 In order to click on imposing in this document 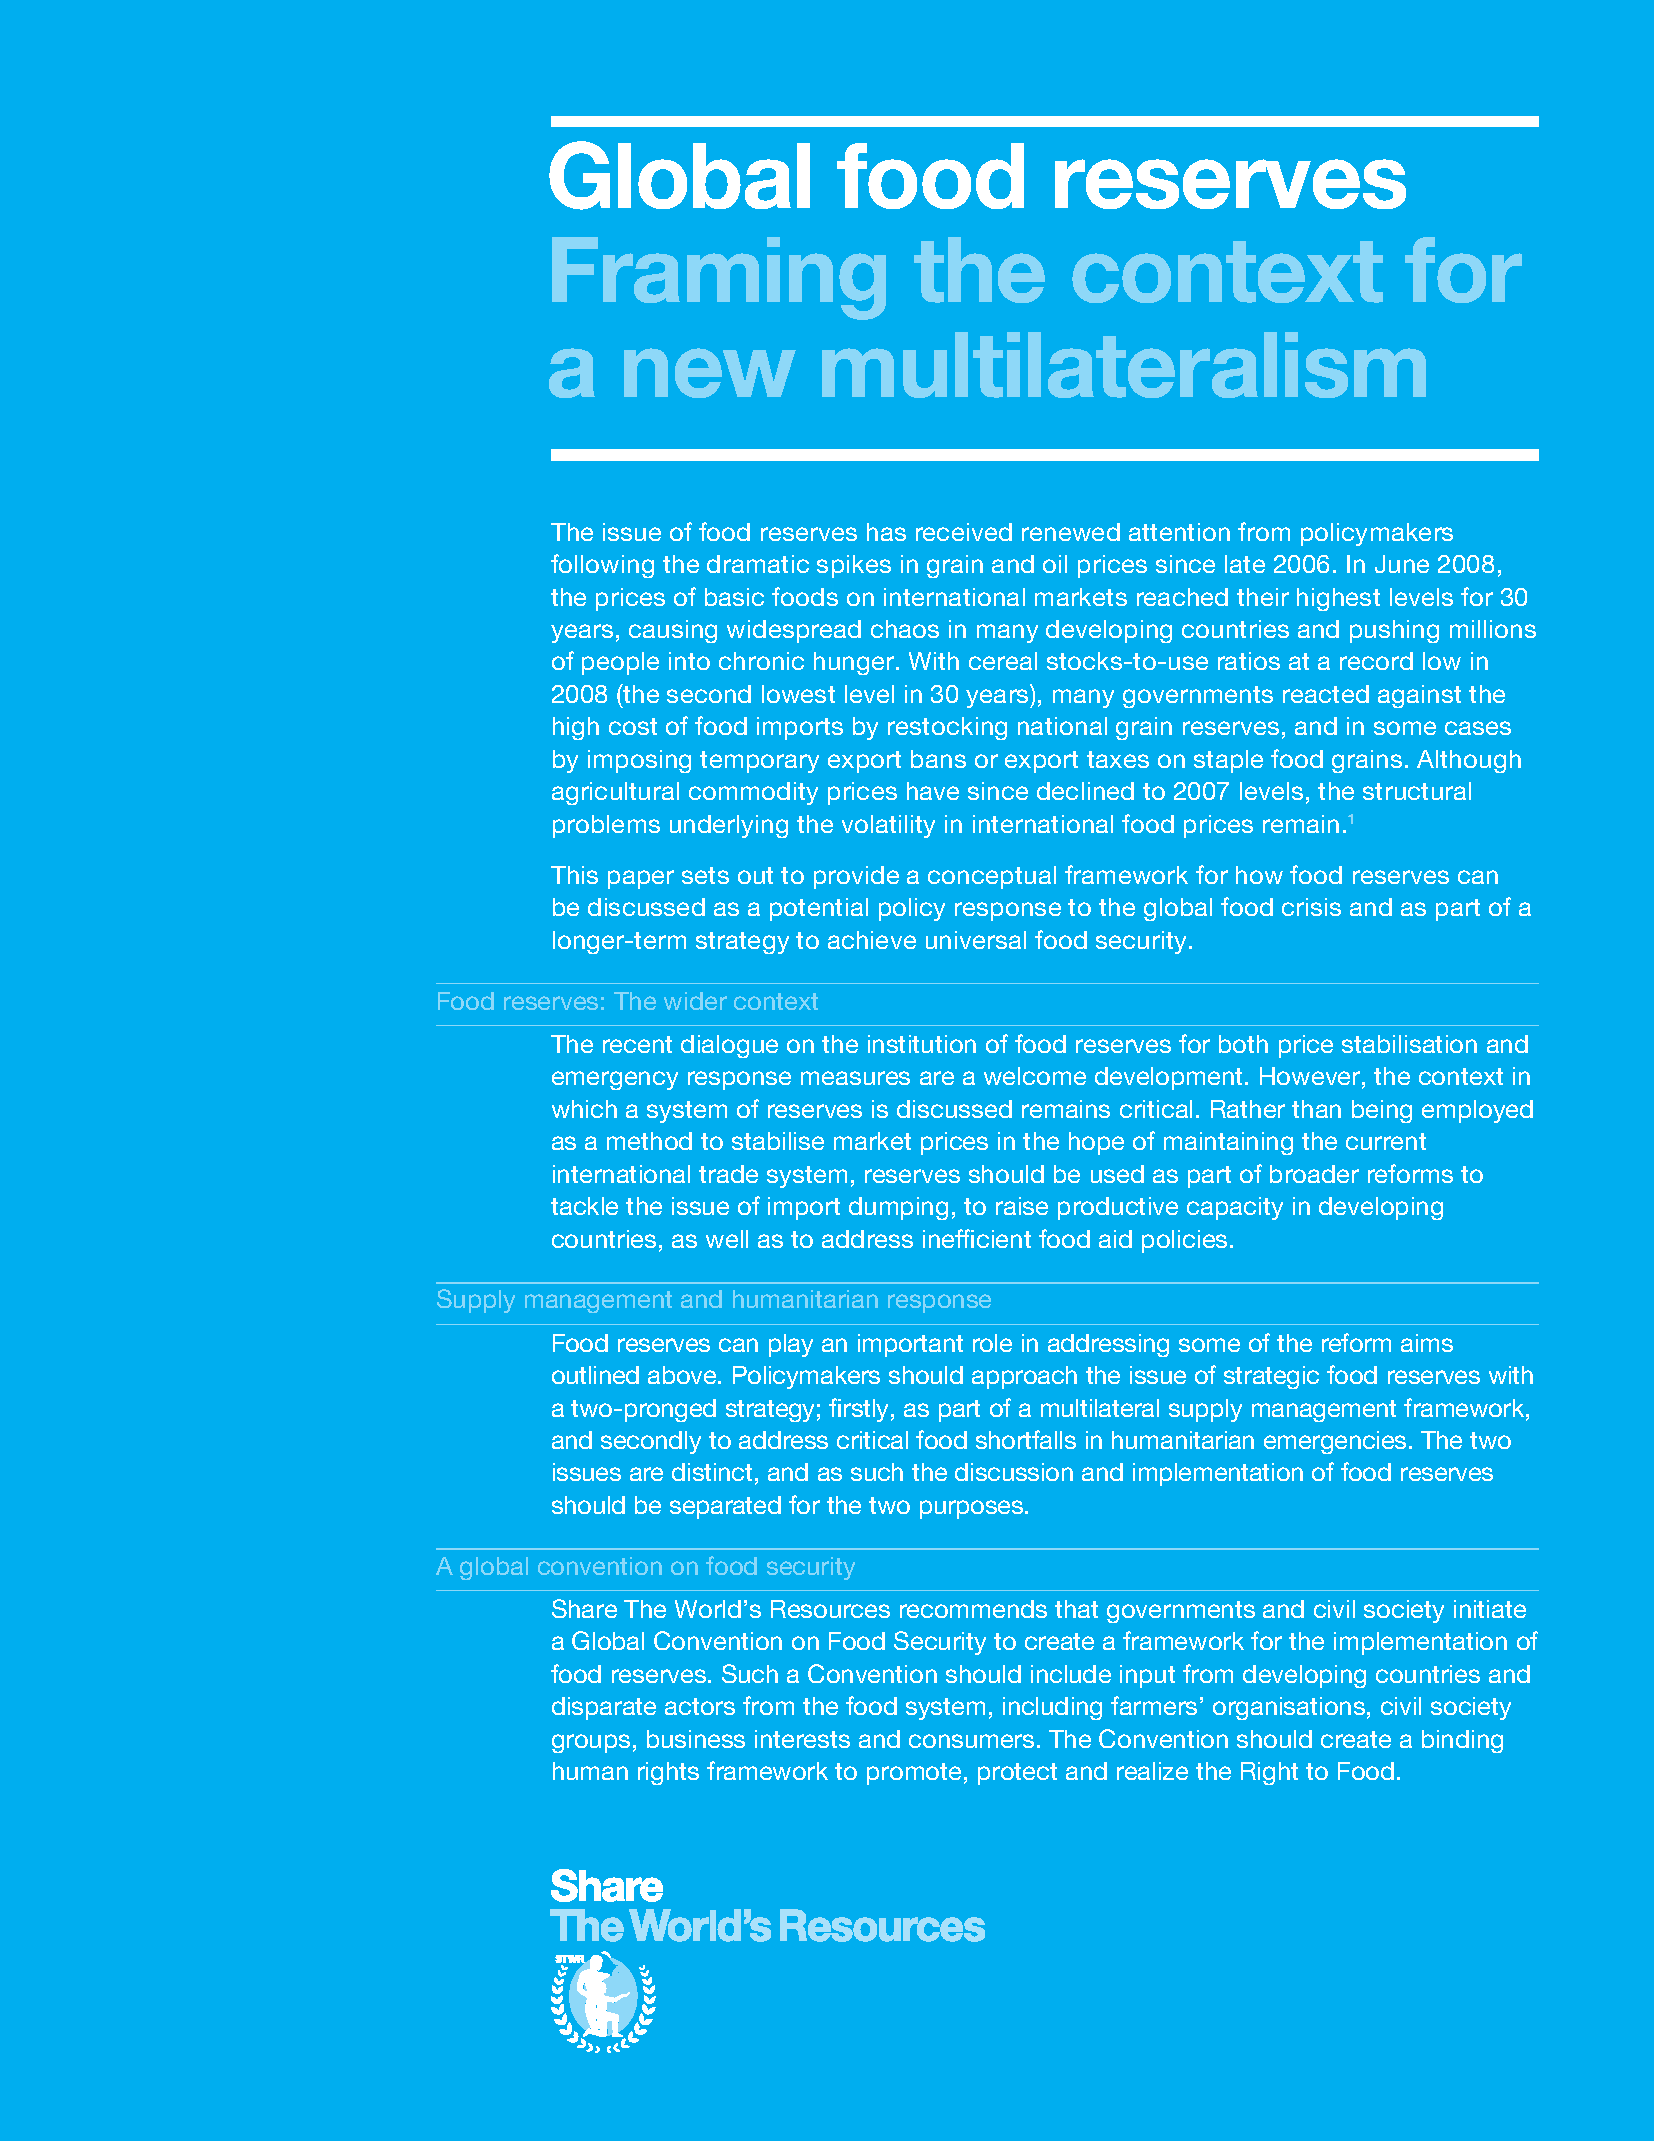, I will do `click(639, 761)`.
